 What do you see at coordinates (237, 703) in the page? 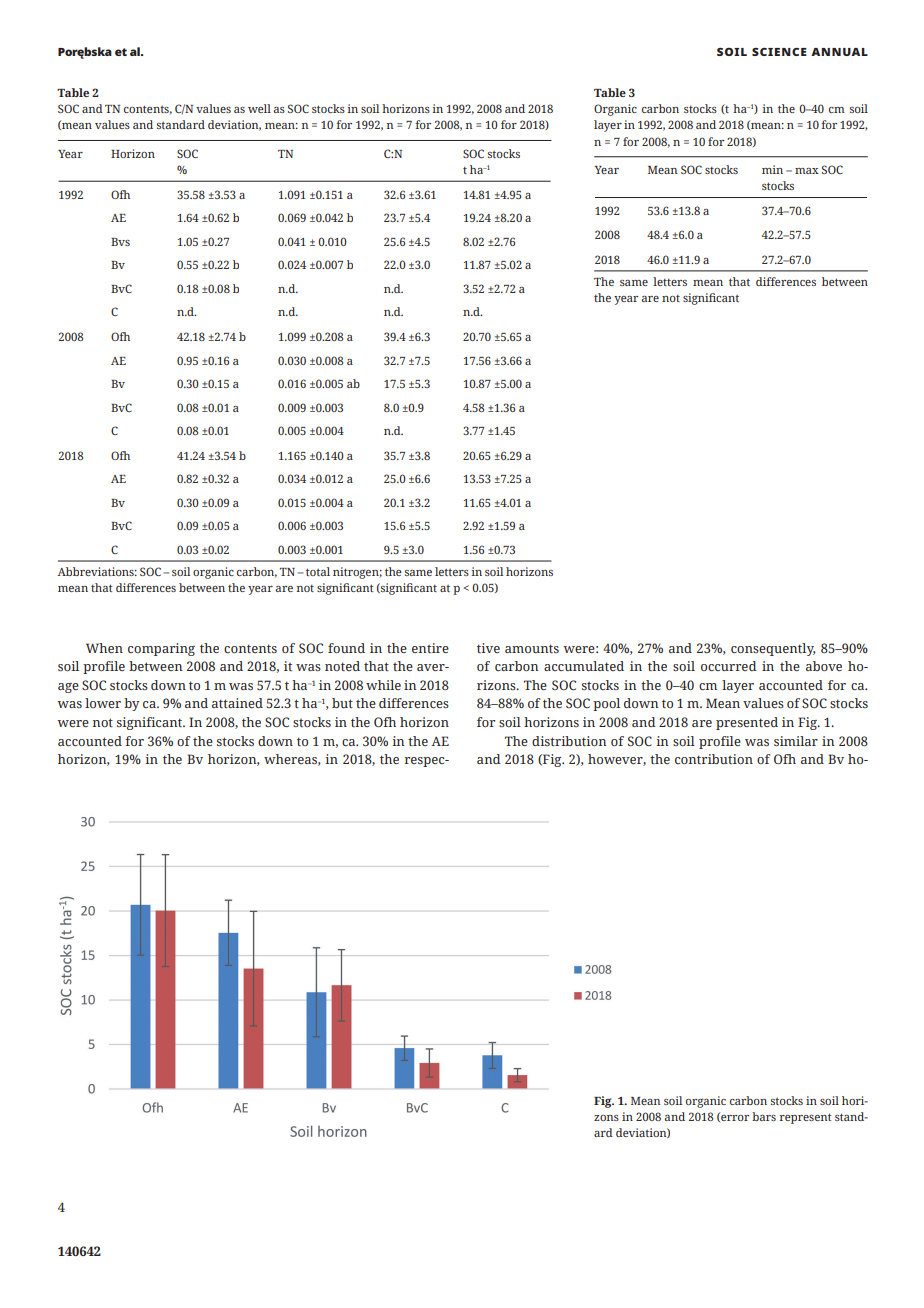
I see `attained` at bounding box center [237, 703].
